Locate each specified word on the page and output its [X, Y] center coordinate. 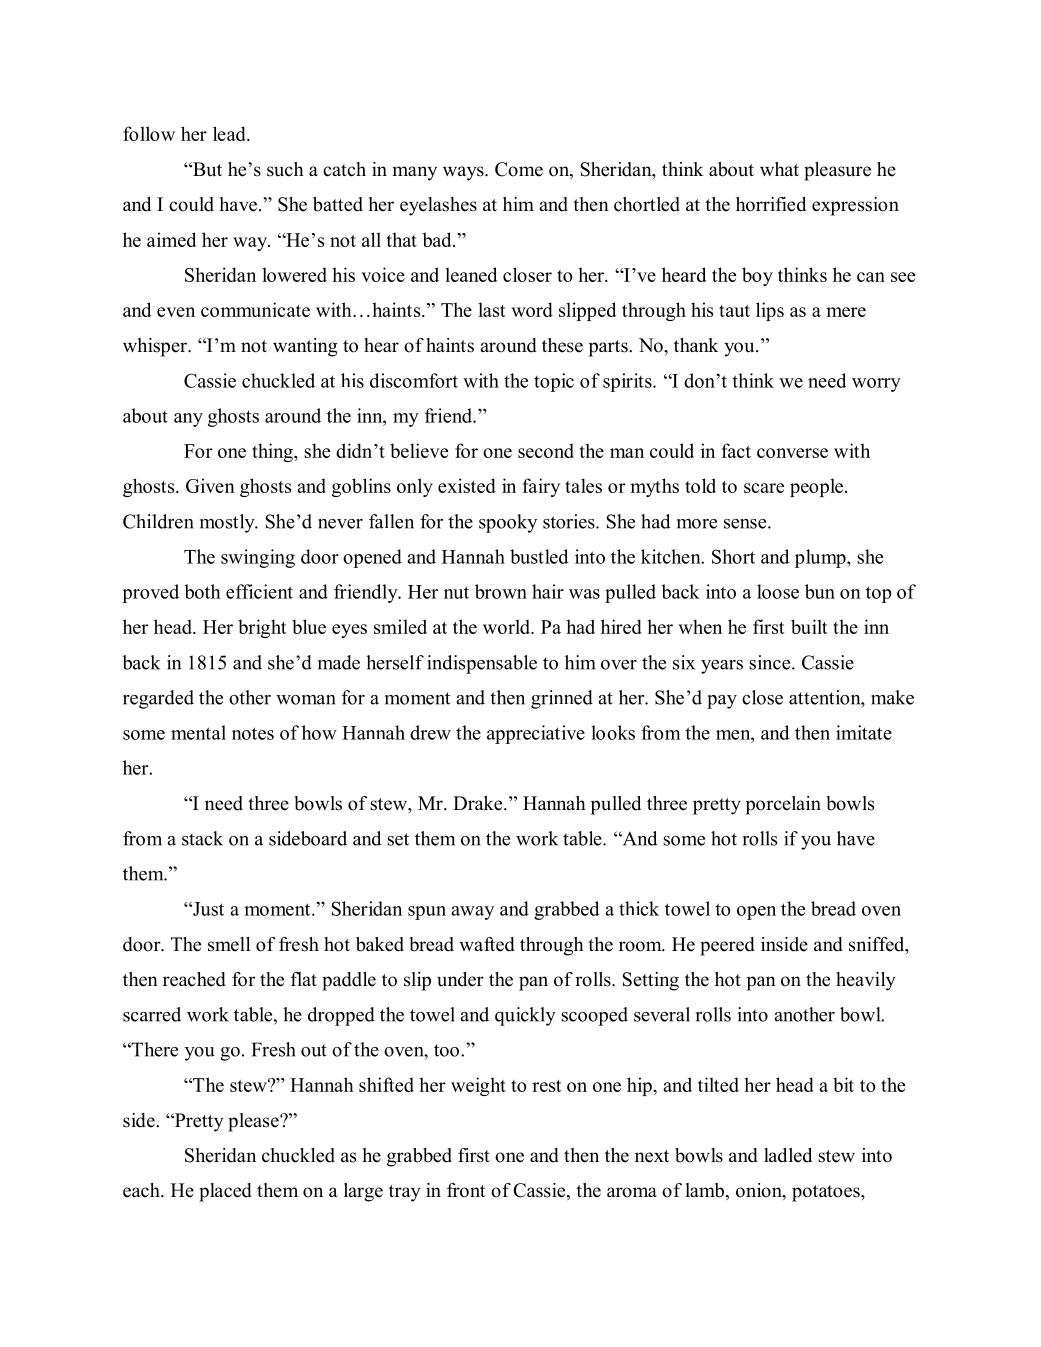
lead [230, 133]
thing [273, 452]
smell [229, 944]
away [472, 913]
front [466, 1190]
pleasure [837, 171]
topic [554, 382]
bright [262, 628]
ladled [788, 1155]
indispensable [482, 664]
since [771, 662]
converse [792, 453]
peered [727, 946]
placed [225, 1192]
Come [519, 169]
